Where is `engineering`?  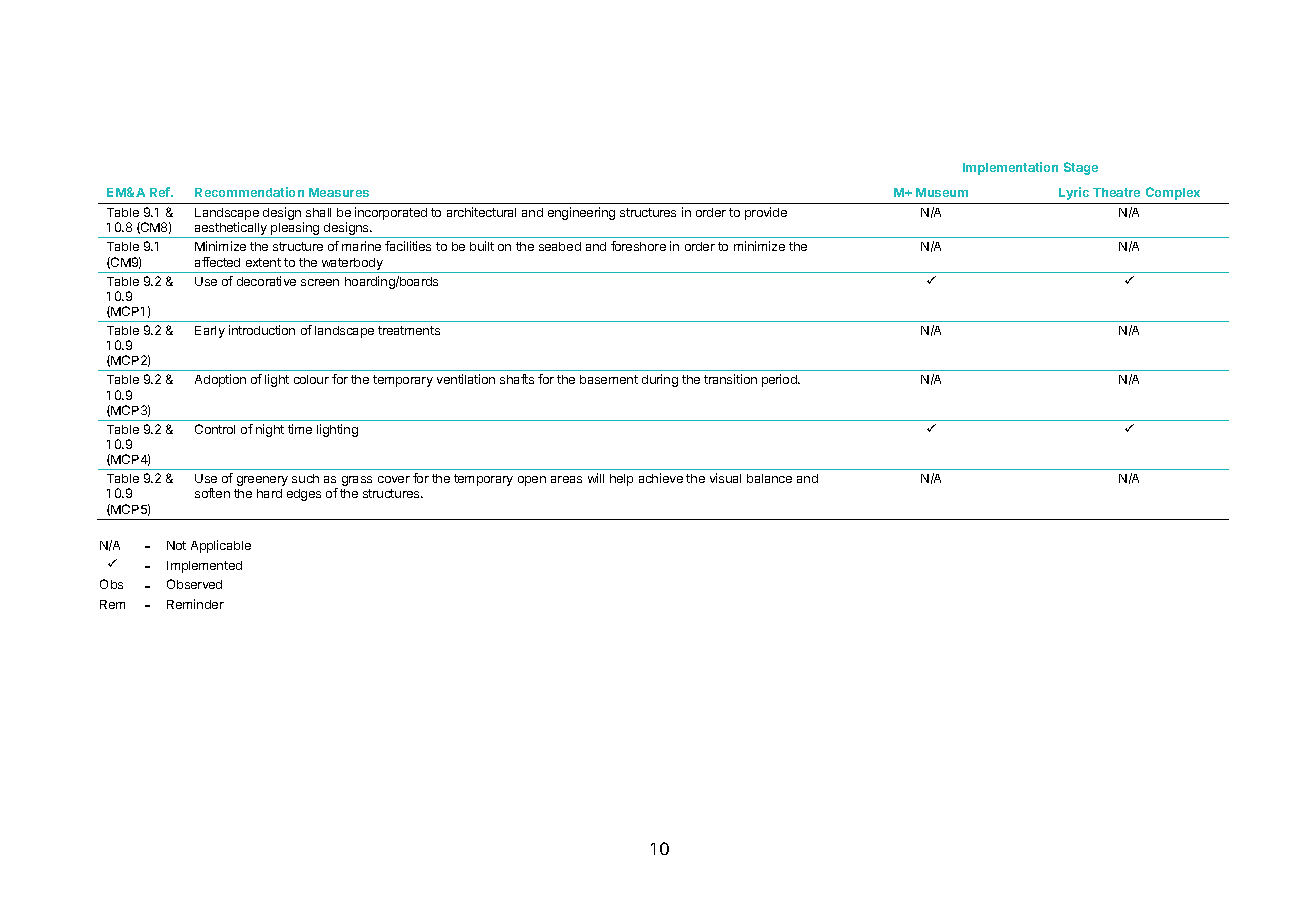 engineering is located at coordinates (581, 213).
